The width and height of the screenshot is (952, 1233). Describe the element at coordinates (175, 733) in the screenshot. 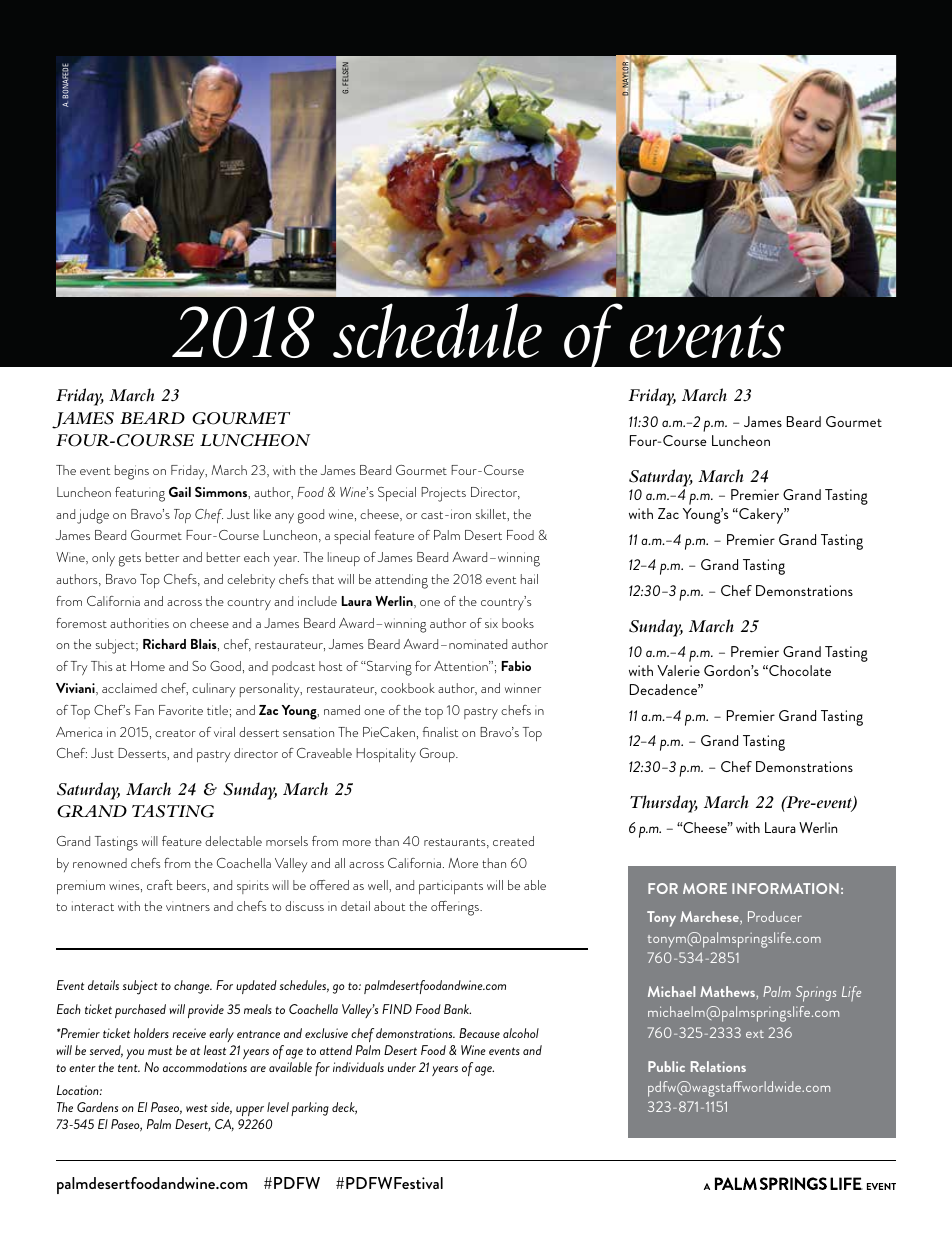

I see `creator` at that location.
